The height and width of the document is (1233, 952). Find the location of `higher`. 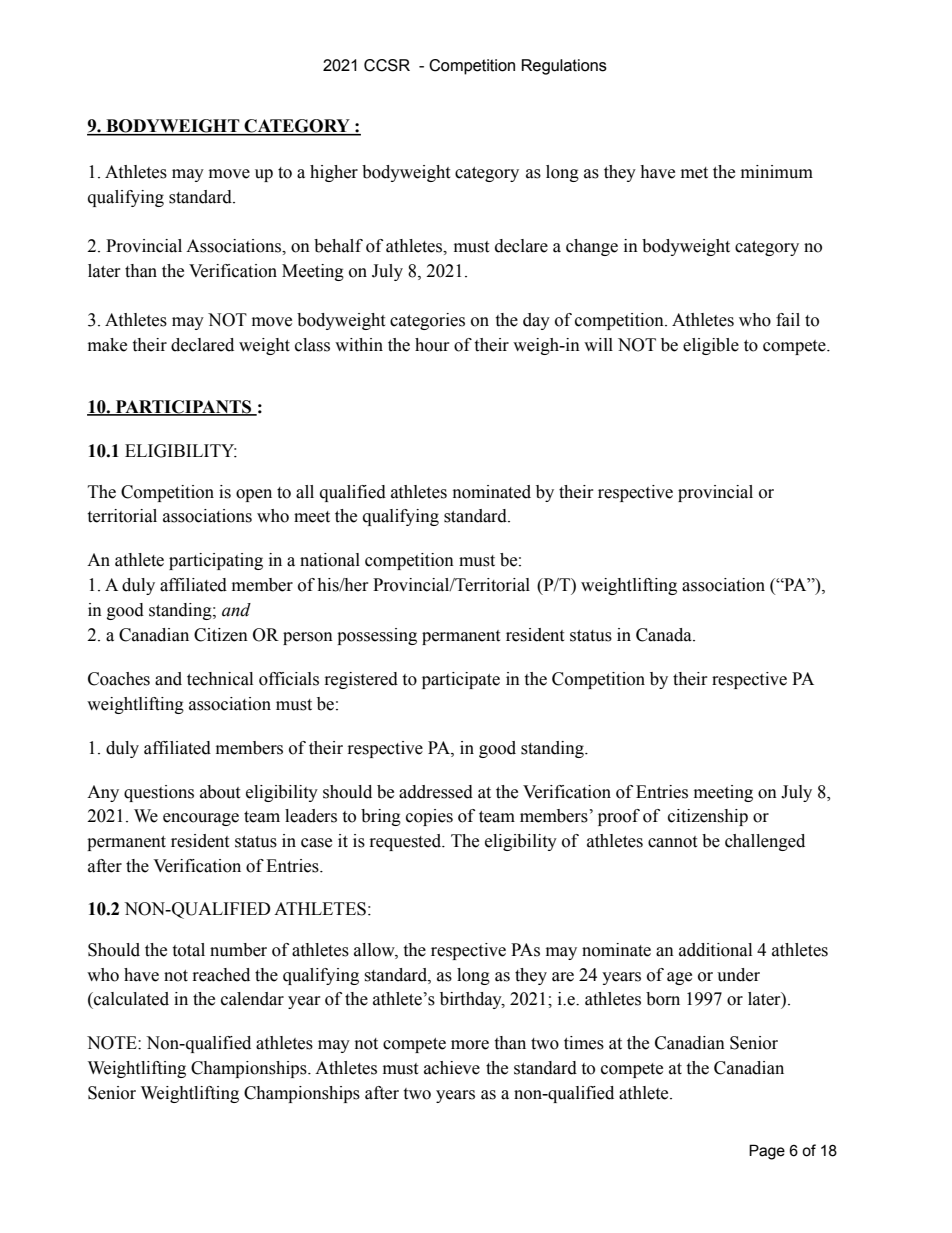

higher is located at coordinates (334, 173).
